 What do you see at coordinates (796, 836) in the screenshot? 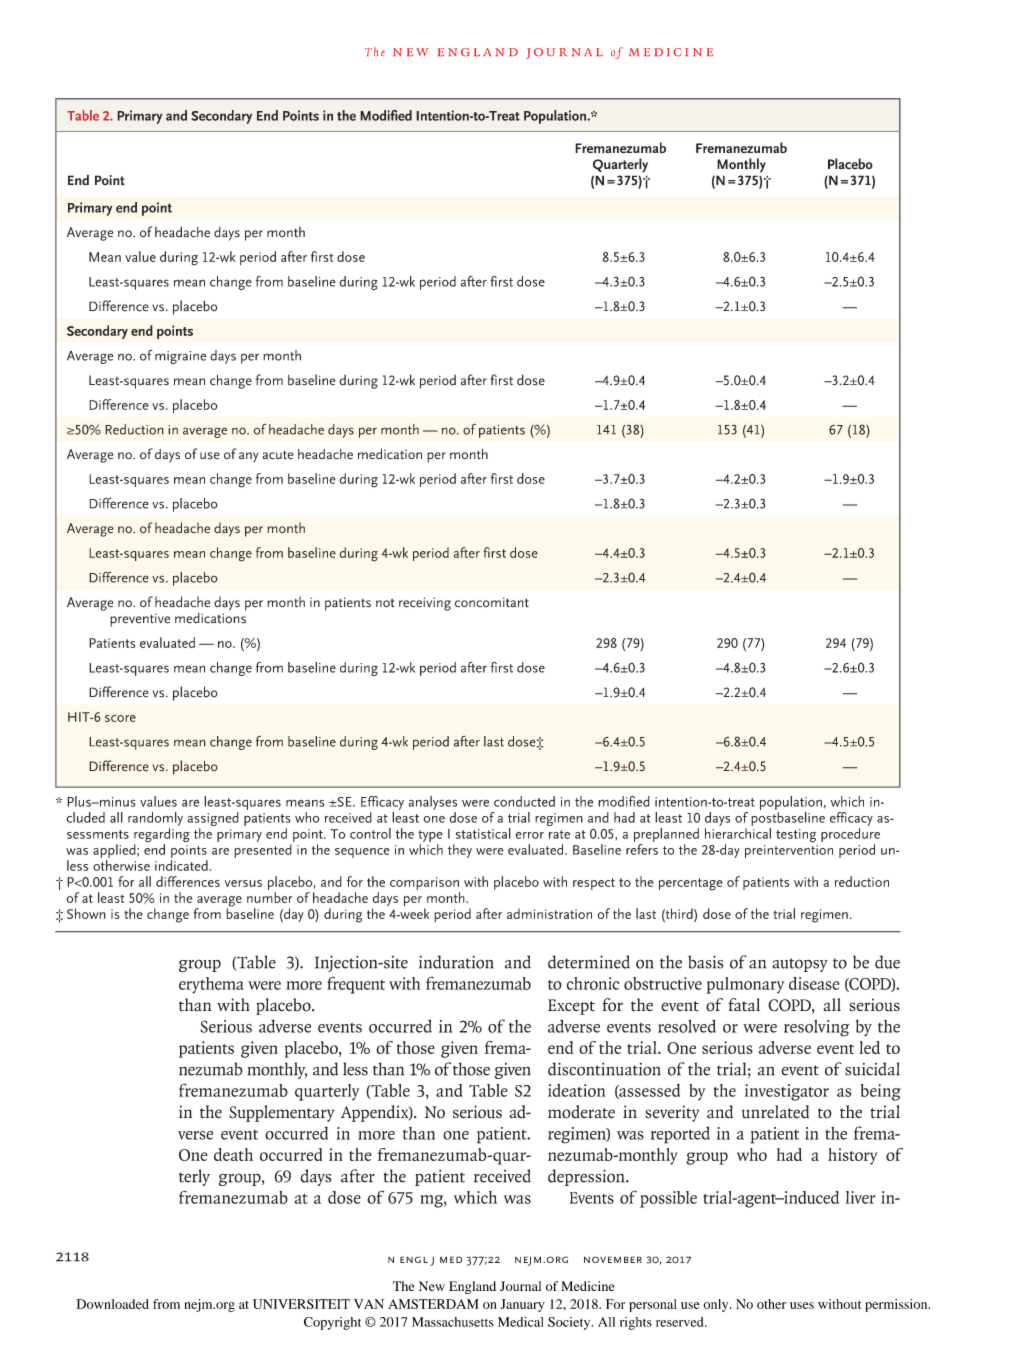
I see `testing` at bounding box center [796, 836].
